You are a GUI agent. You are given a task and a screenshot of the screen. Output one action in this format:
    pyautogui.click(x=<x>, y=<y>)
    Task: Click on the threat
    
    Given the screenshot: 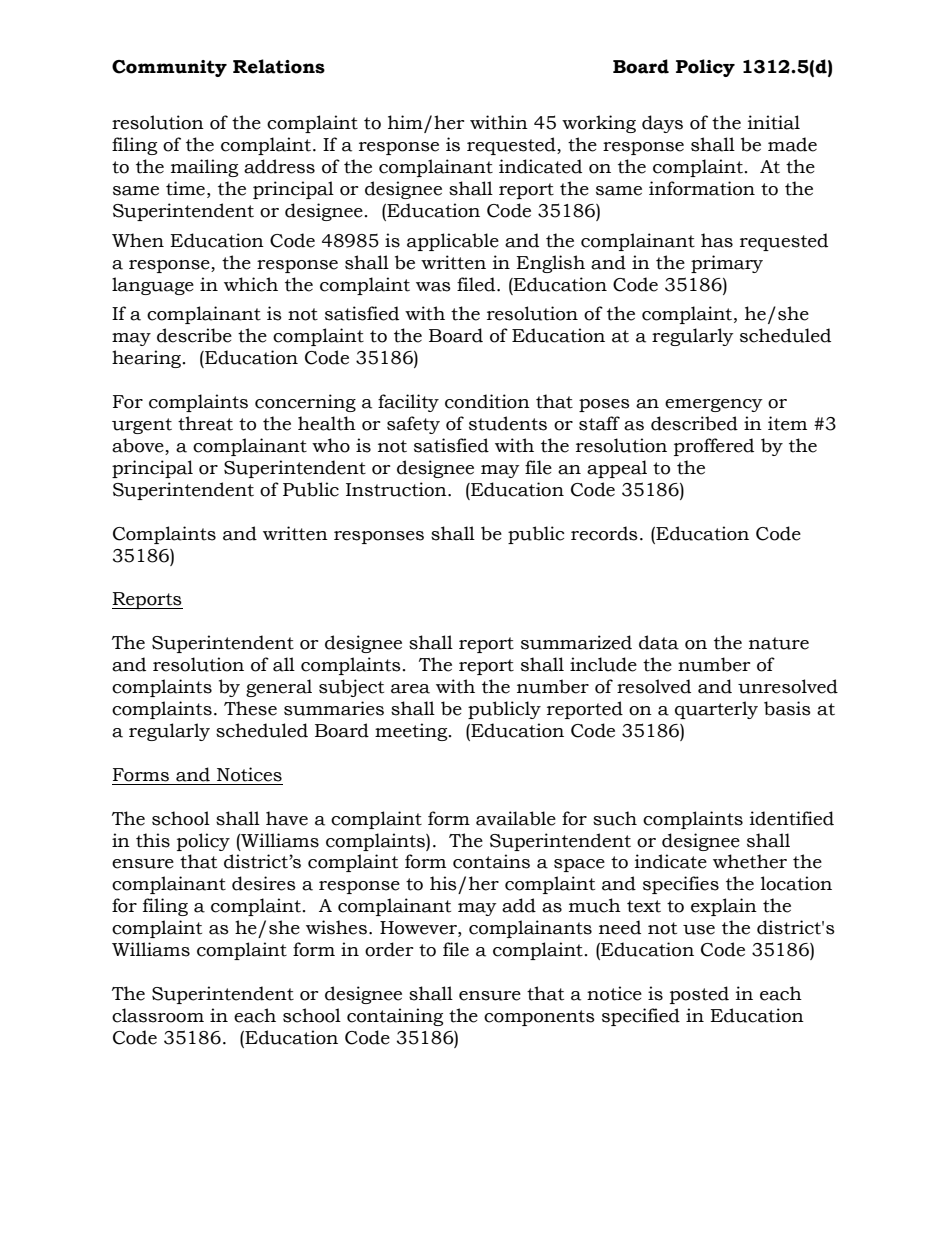 What is the action you would take?
    pyautogui.click(x=205, y=423)
